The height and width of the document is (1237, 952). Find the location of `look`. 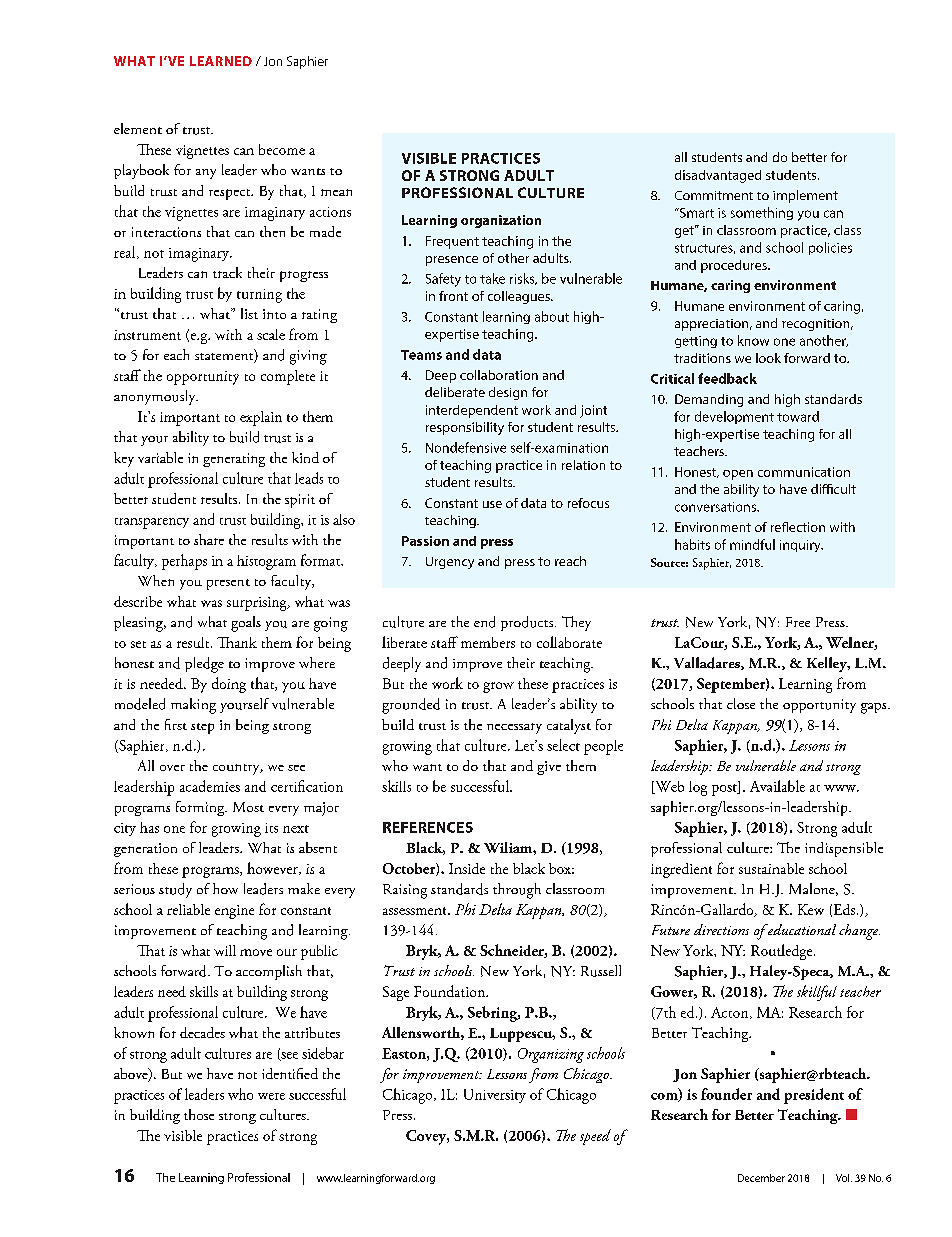

look is located at coordinates (768, 358).
